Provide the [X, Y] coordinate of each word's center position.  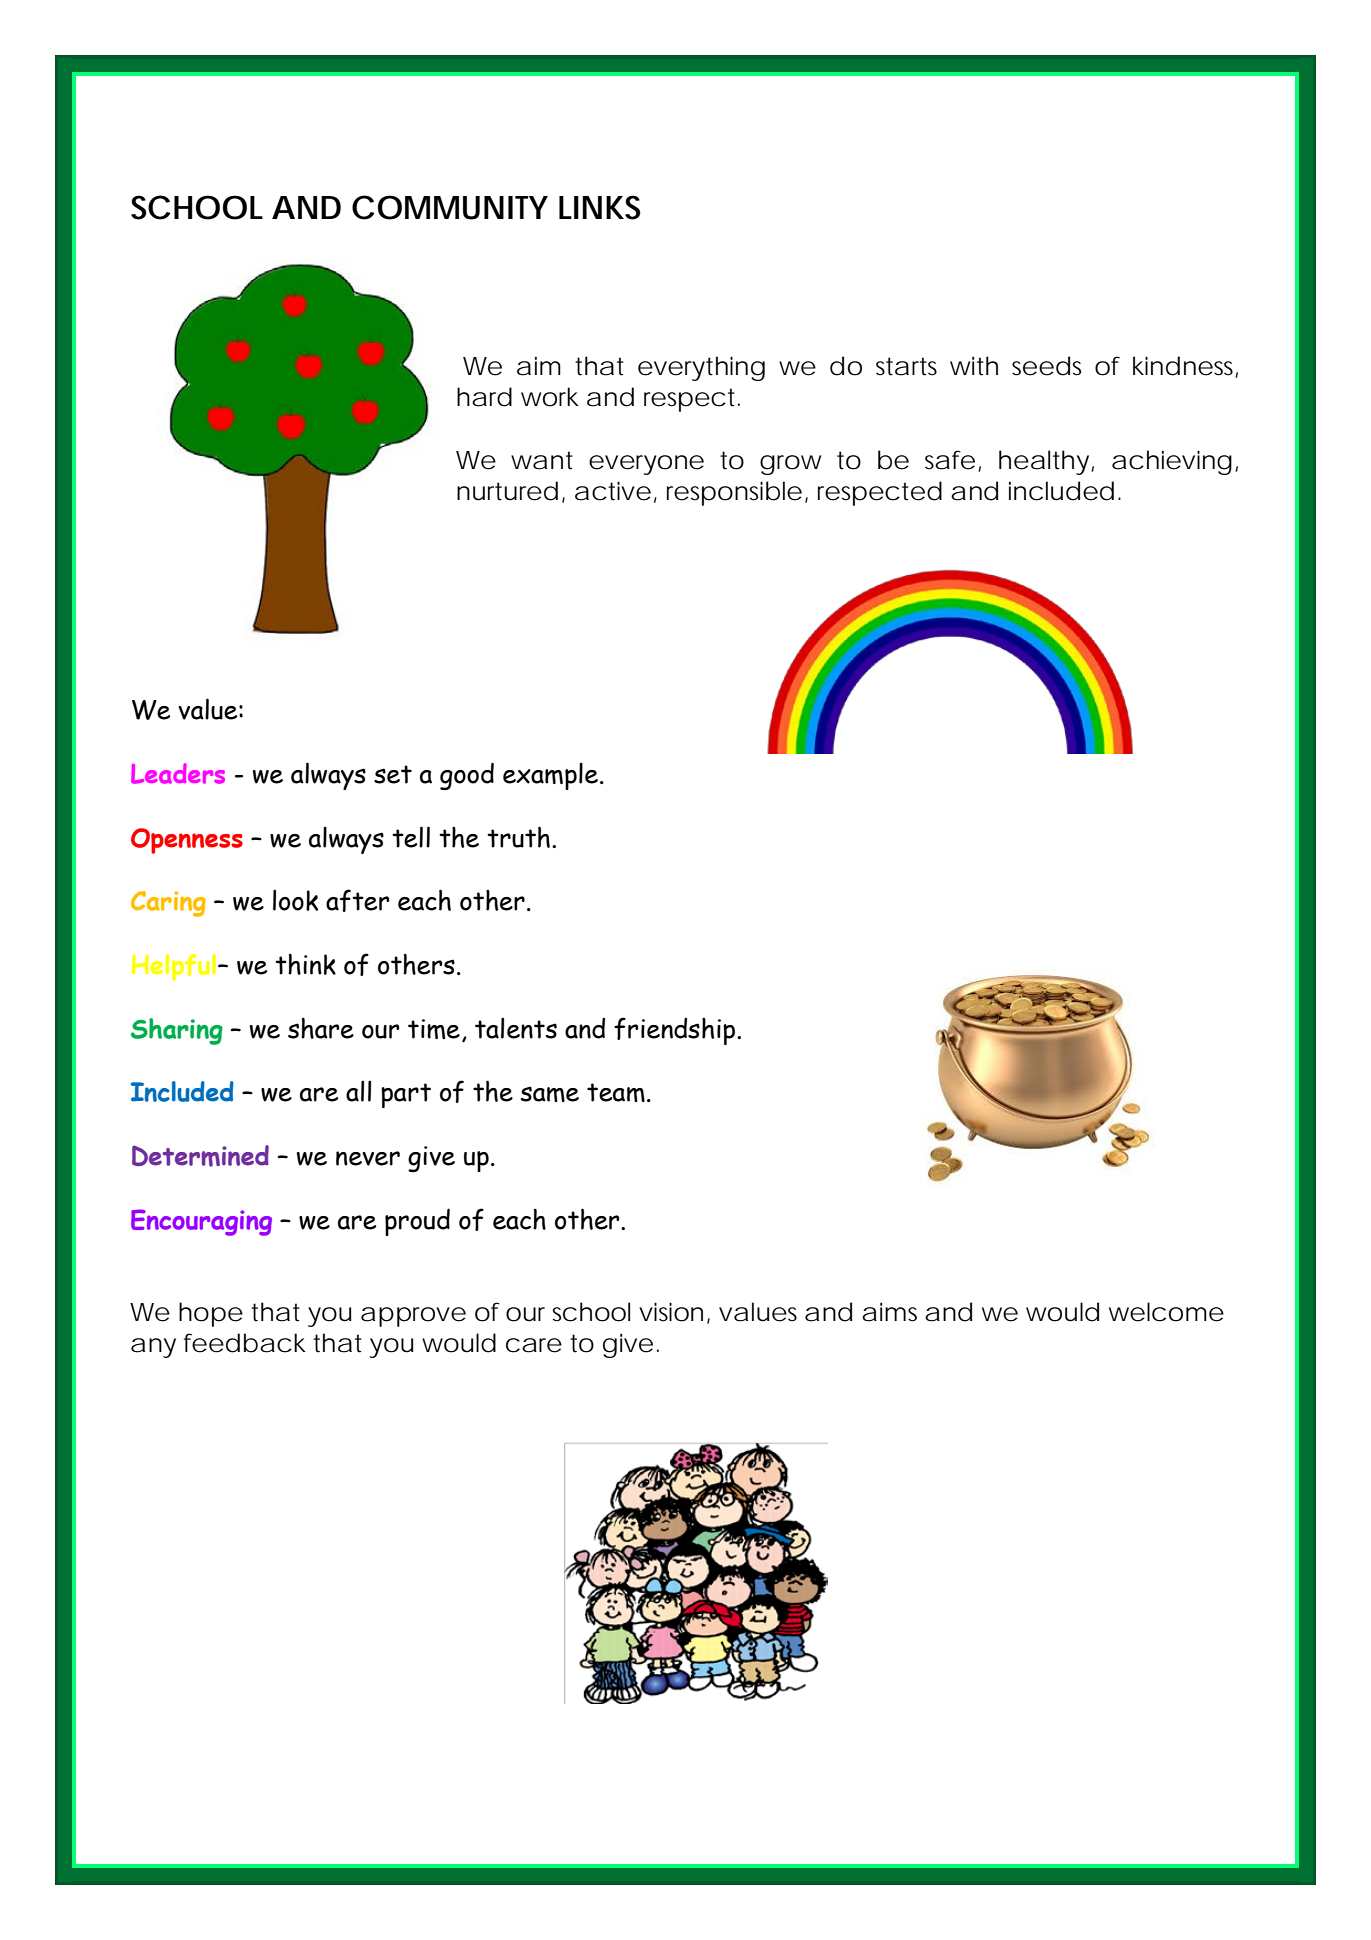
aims [889, 1312]
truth [518, 837]
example [550, 776]
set [393, 774]
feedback [244, 1343]
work [550, 397]
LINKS [600, 207]
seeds [1046, 366]
